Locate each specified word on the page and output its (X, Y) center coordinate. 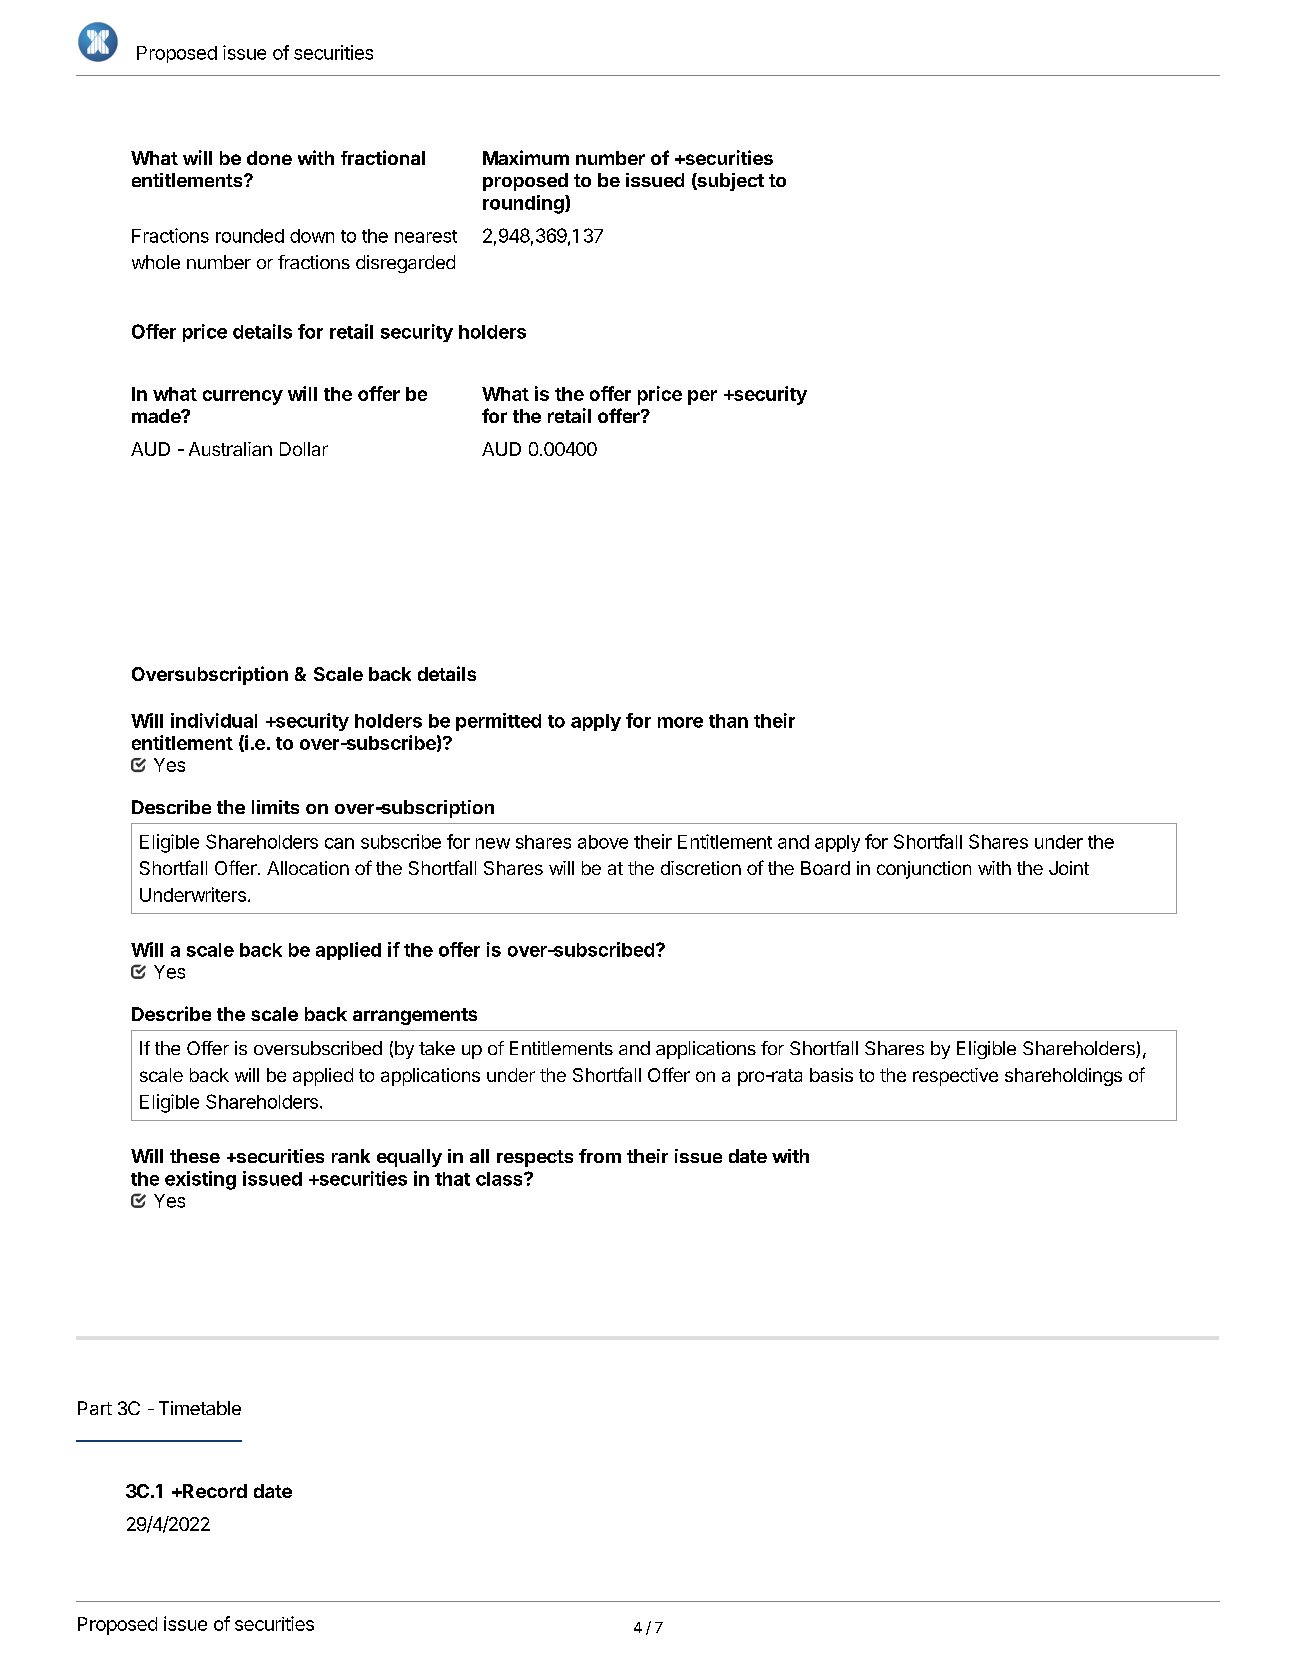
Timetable (200, 1408)
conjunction (924, 870)
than (728, 721)
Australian (230, 449)
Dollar (304, 449)
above (603, 842)
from (600, 1156)
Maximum (526, 157)
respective (955, 1077)
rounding (524, 204)
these (195, 1156)
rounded (250, 236)
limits (275, 807)
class (500, 1179)
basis (831, 1075)
